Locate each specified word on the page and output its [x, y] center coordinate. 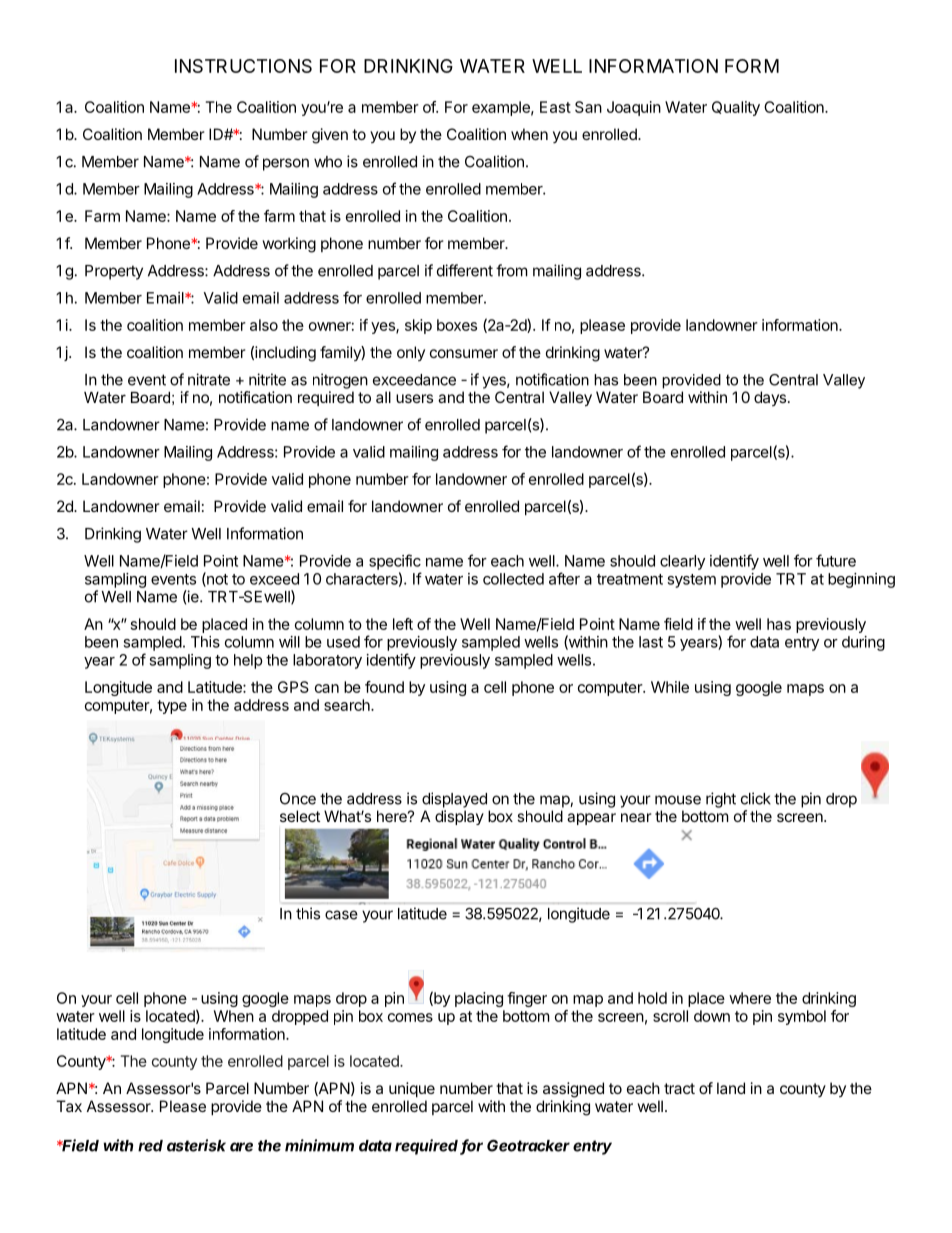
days [771, 398]
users [414, 398]
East [555, 107]
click [756, 798]
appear [591, 819]
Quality [736, 108]
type [172, 707]
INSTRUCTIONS [243, 66]
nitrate [209, 379]
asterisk [196, 1145]
